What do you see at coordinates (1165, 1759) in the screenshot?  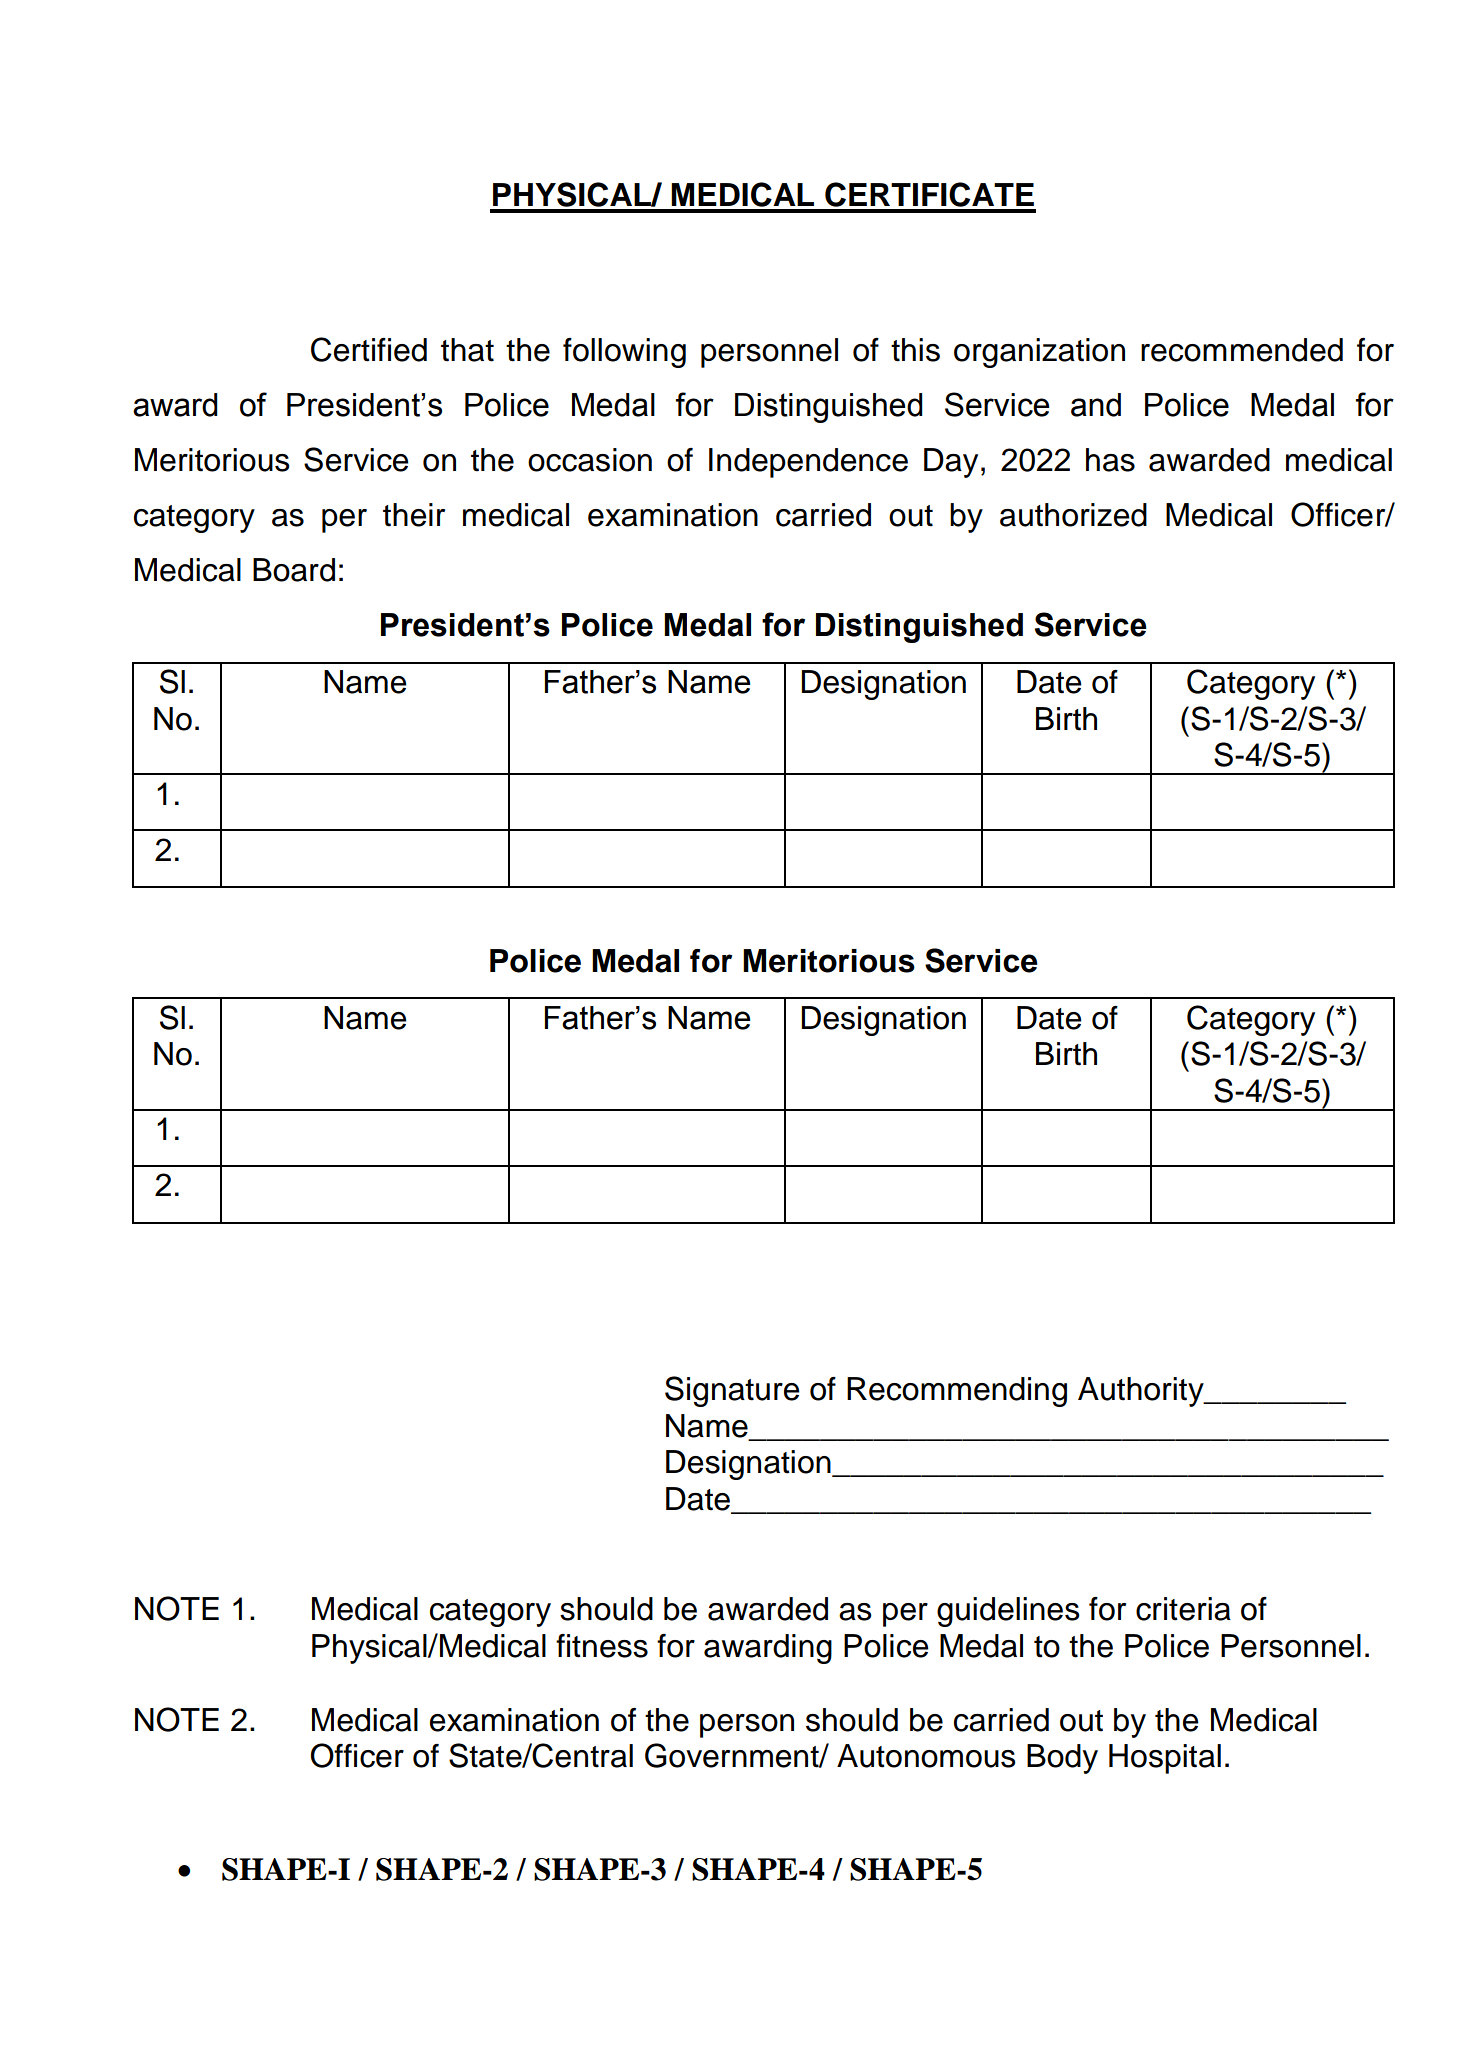 I see `Hospital` at bounding box center [1165, 1759].
